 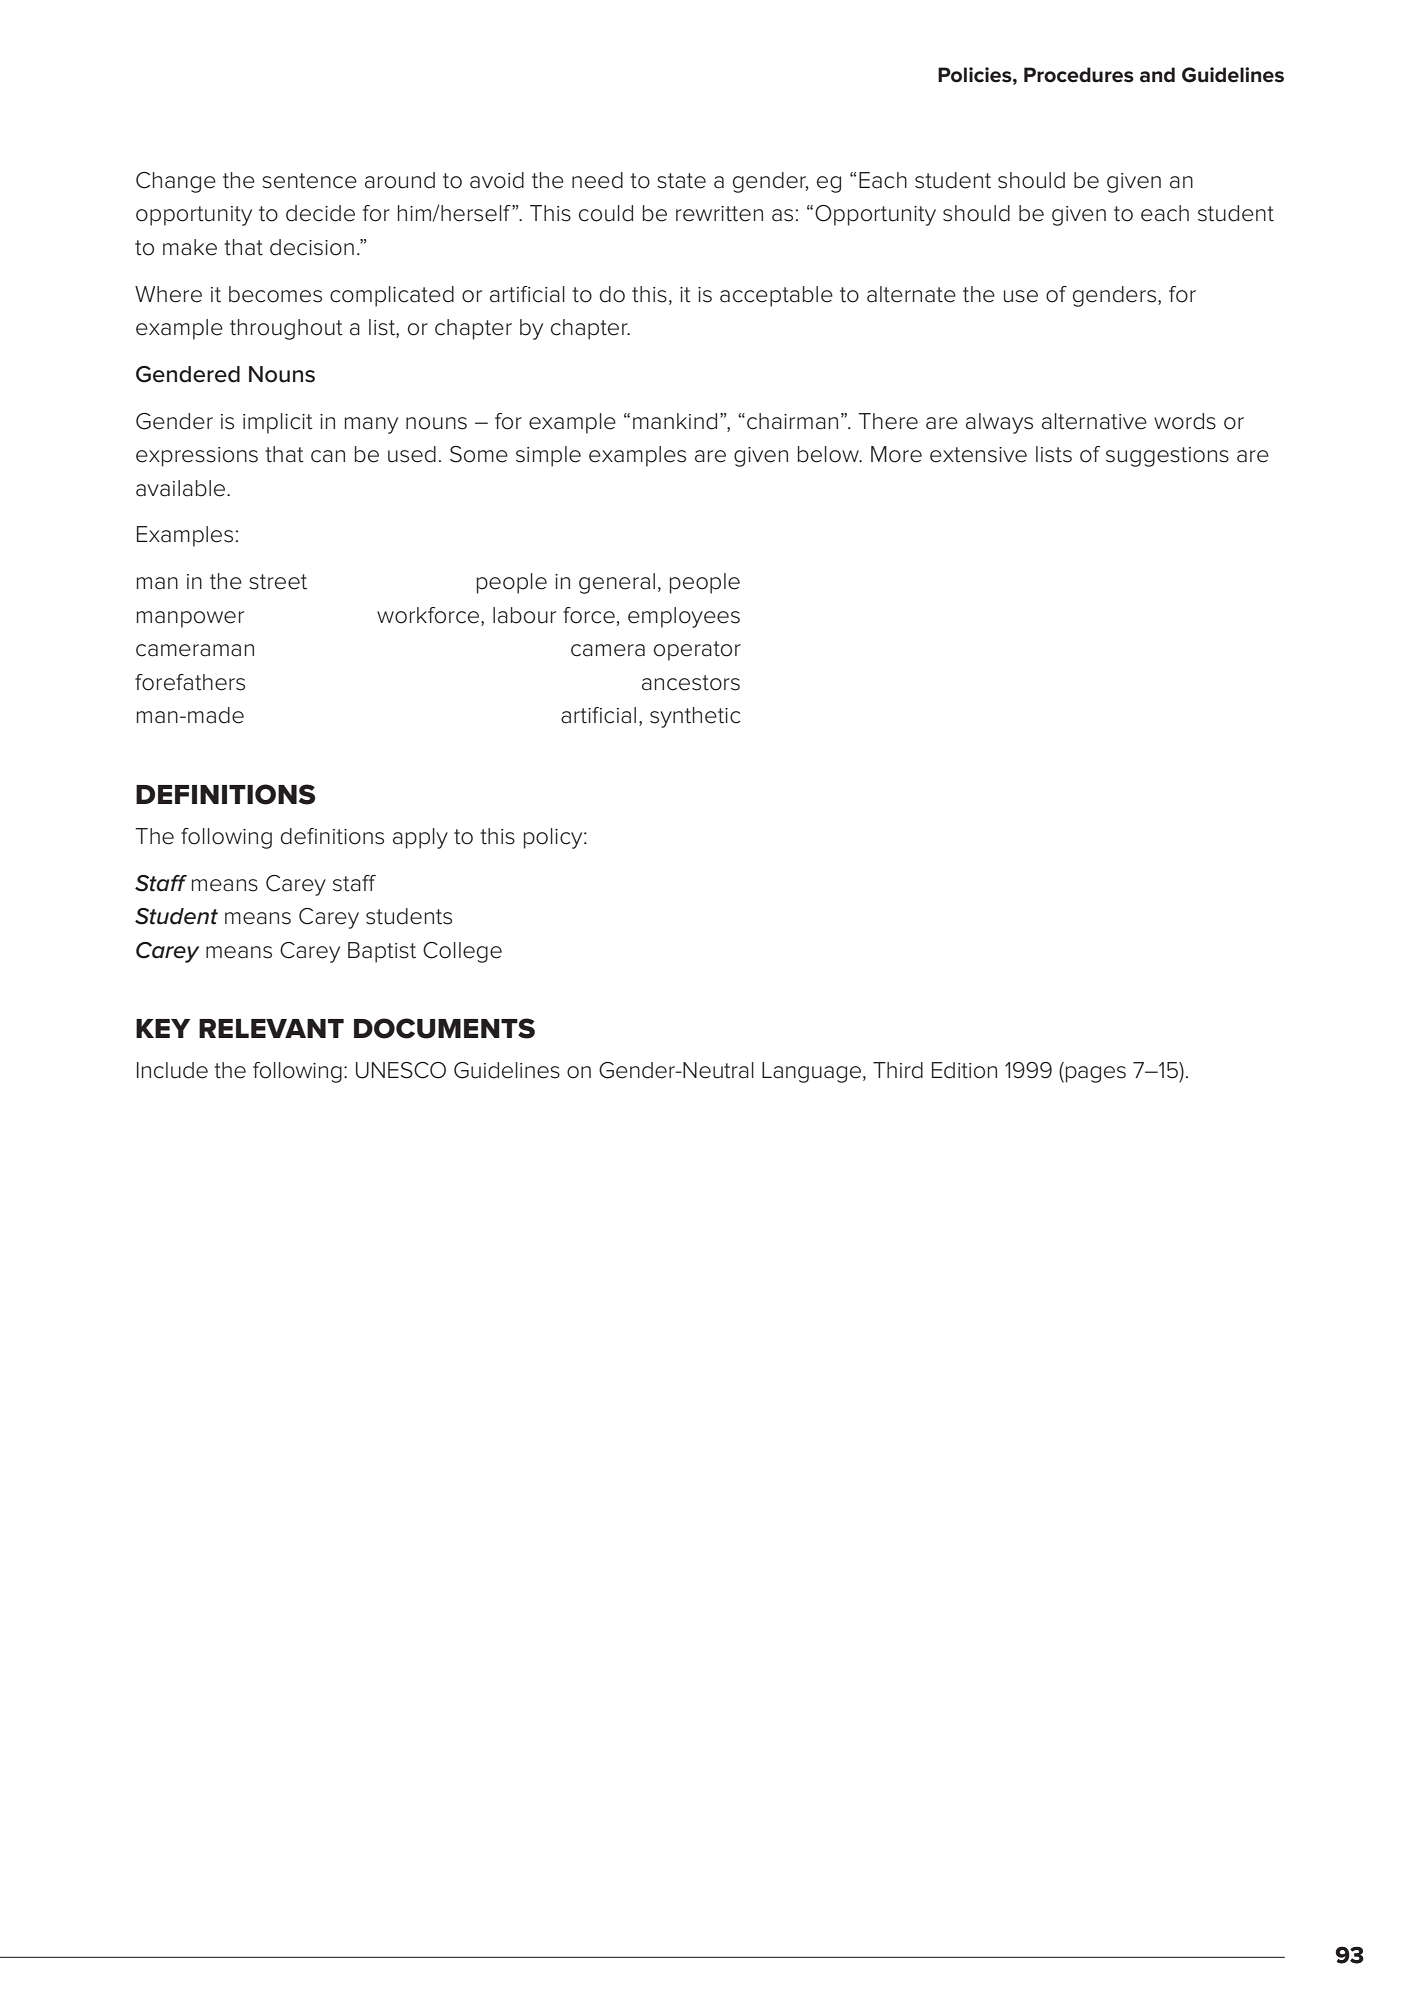 I want to click on alternative, so click(x=1094, y=421).
